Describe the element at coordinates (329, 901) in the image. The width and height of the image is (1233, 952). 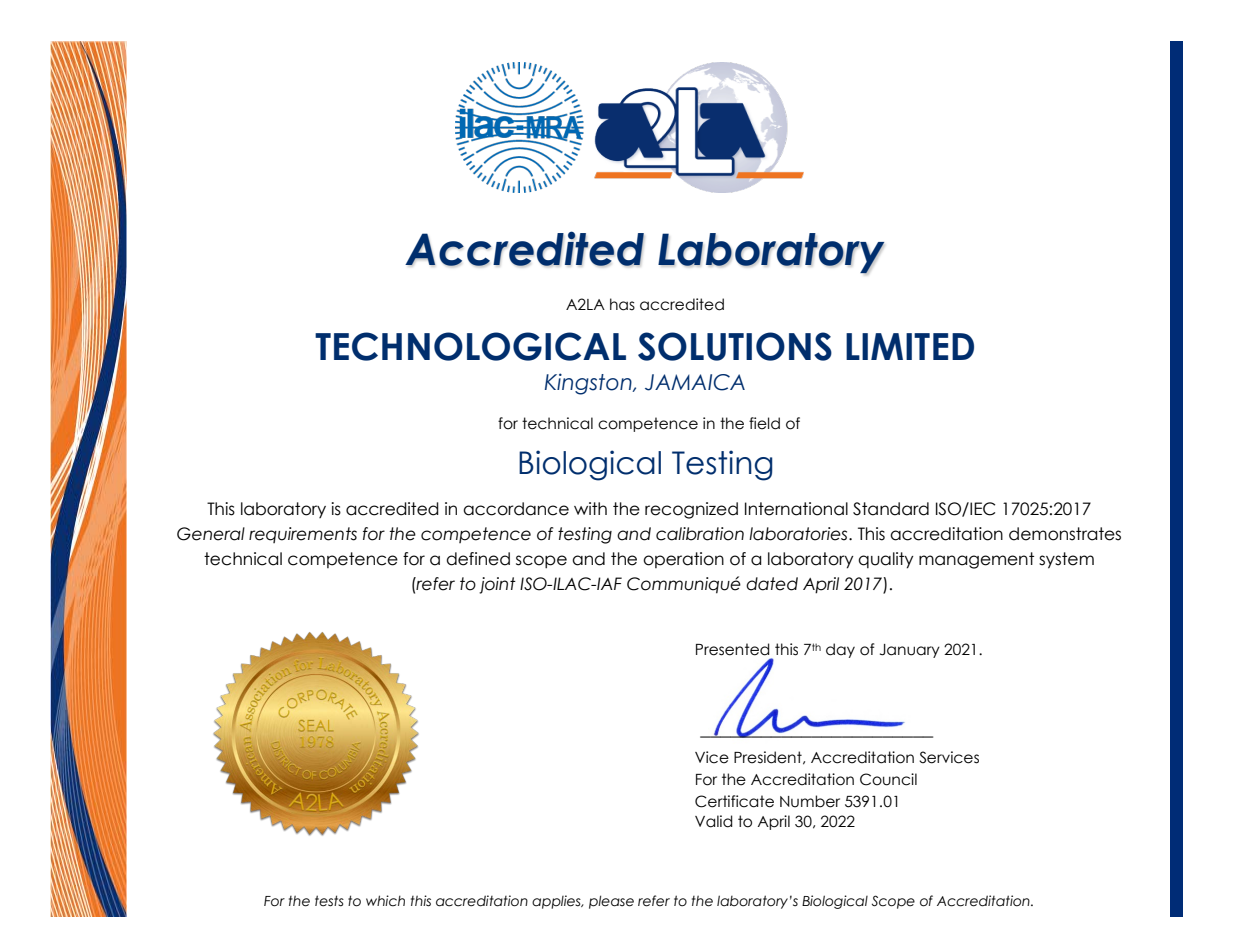
I see `tests` at that location.
